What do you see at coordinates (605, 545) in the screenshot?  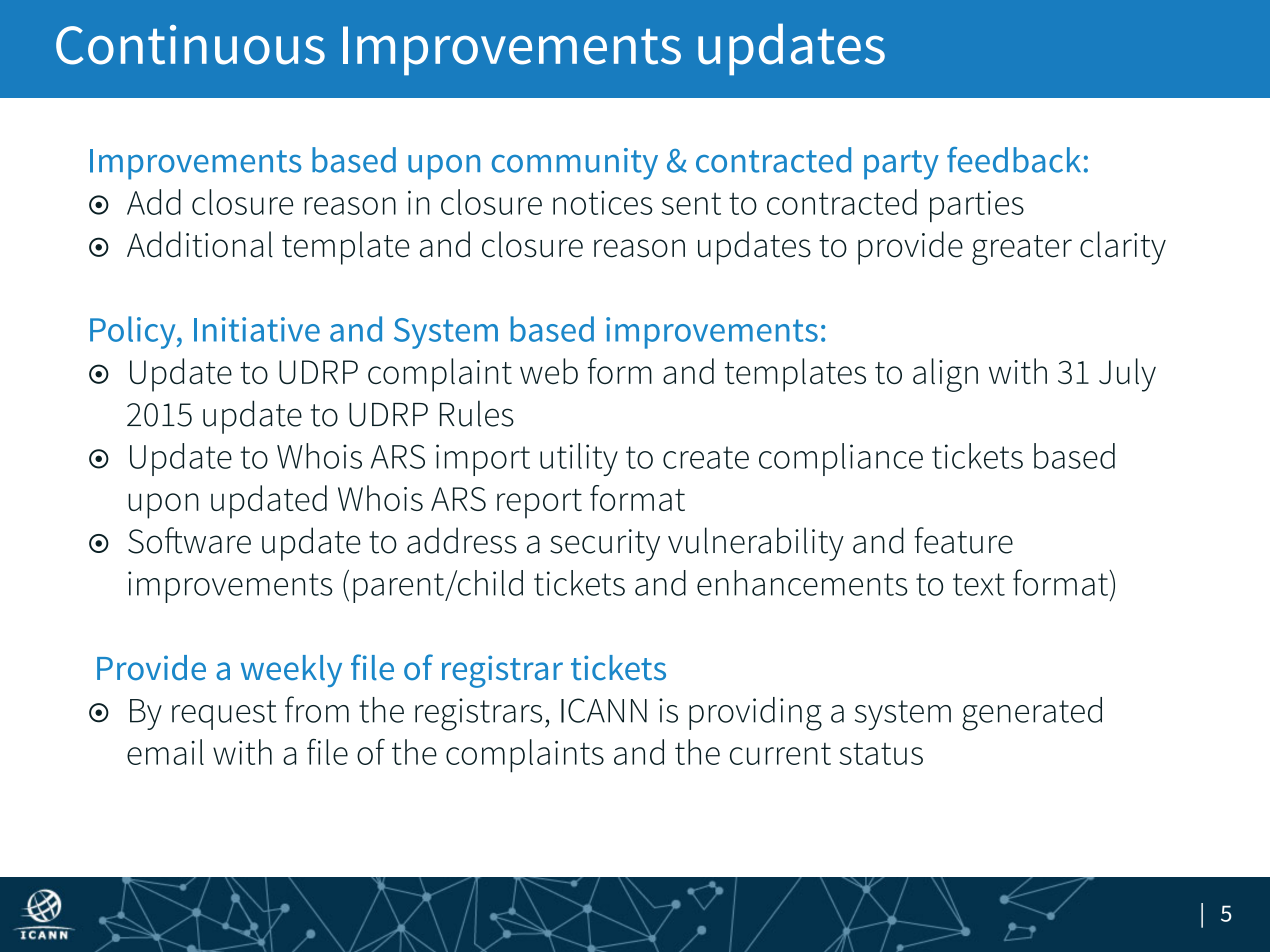 I see `security` at bounding box center [605, 545].
